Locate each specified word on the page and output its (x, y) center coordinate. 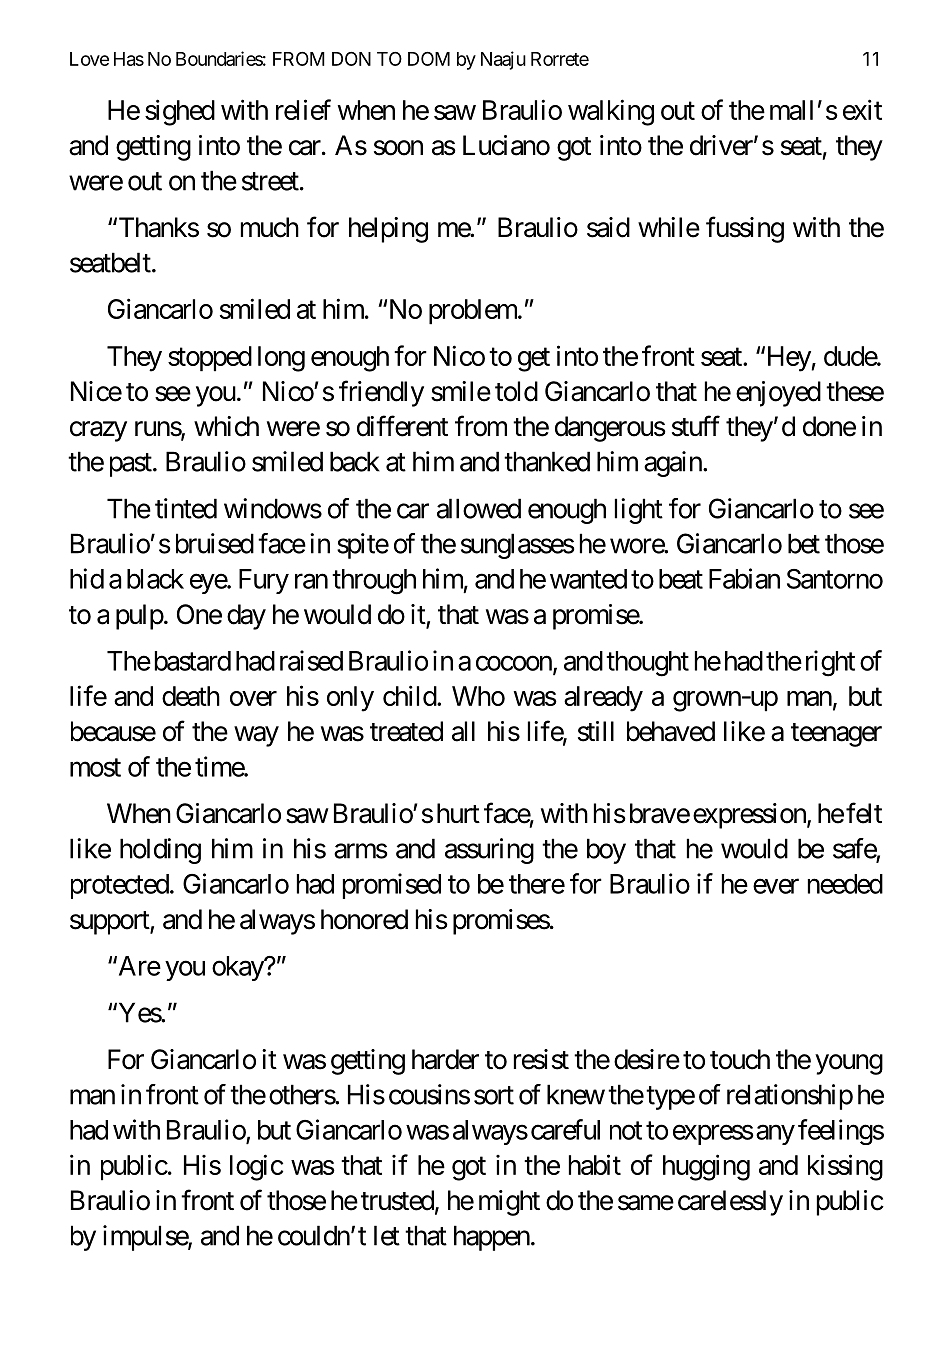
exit (862, 109)
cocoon (514, 663)
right (830, 663)
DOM (429, 59)
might (509, 1203)
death (191, 696)
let (387, 1235)
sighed (180, 112)
